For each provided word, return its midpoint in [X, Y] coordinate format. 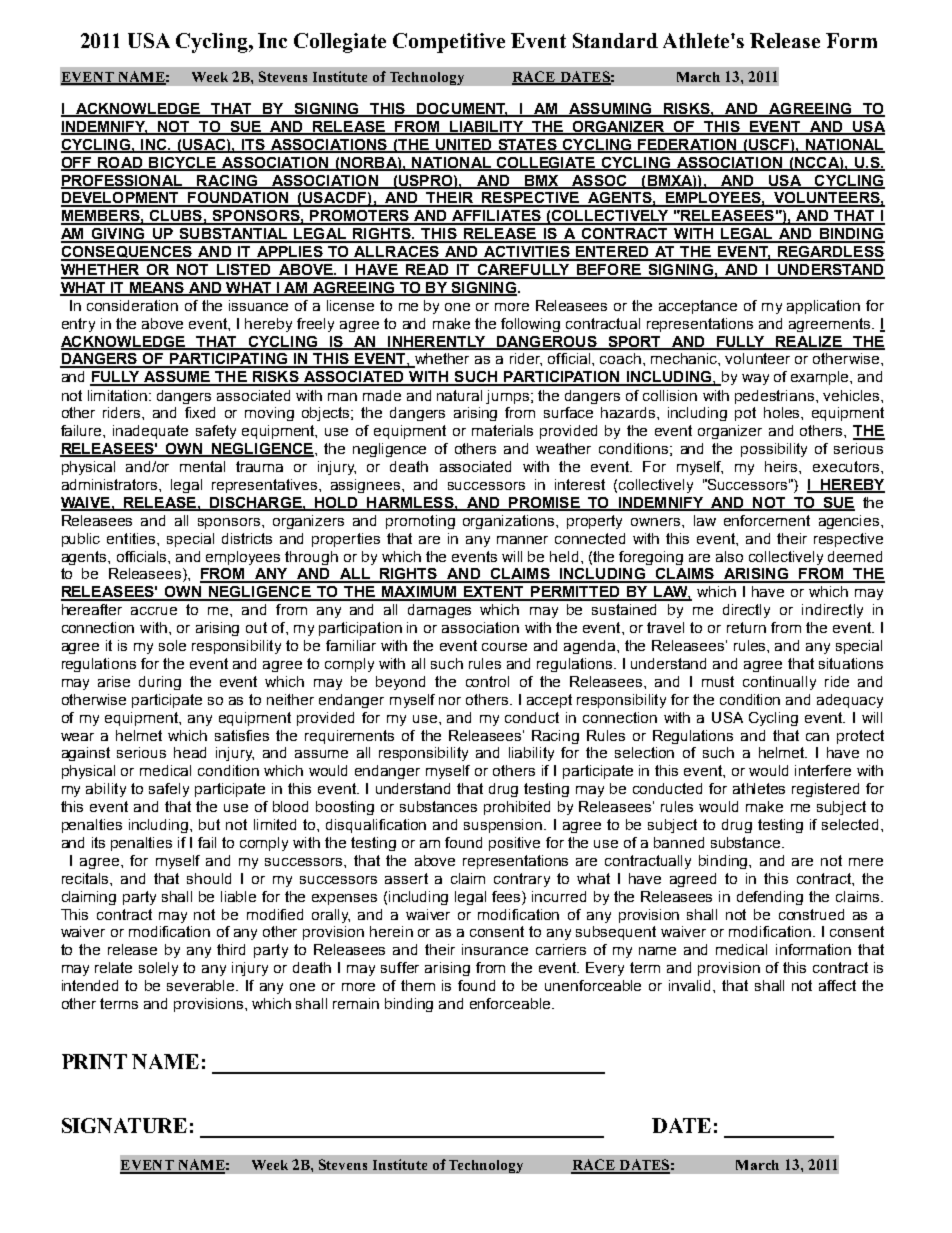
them [418, 985]
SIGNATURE [124, 1125]
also [729, 556]
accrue [154, 611]
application [823, 307]
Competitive [449, 43]
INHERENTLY [437, 342]
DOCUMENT [461, 109]
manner [522, 540]
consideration [132, 305]
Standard [615, 40]
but [209, 824]
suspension [504, 826]
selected [850, 824]
